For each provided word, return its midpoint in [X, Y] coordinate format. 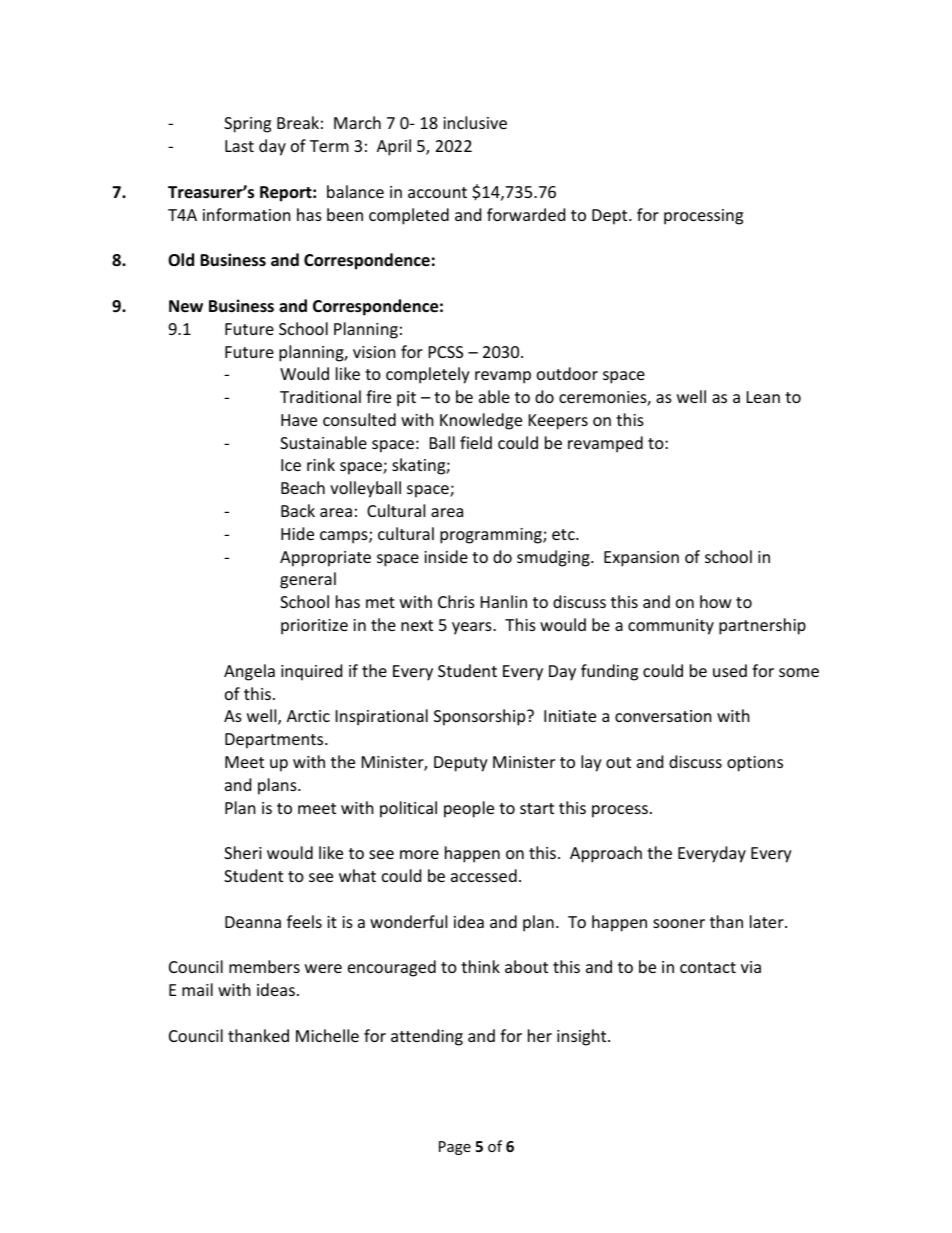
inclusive [475, 122]
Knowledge [481, 421]
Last [239, 146]
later [768, 921]
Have [299, 420]
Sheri [243, 852]
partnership [762, 626]
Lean [763, 397]
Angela [249, 672]
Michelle [327, 1035]
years [473, 628]
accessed [484, 875]
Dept [611, 217]
